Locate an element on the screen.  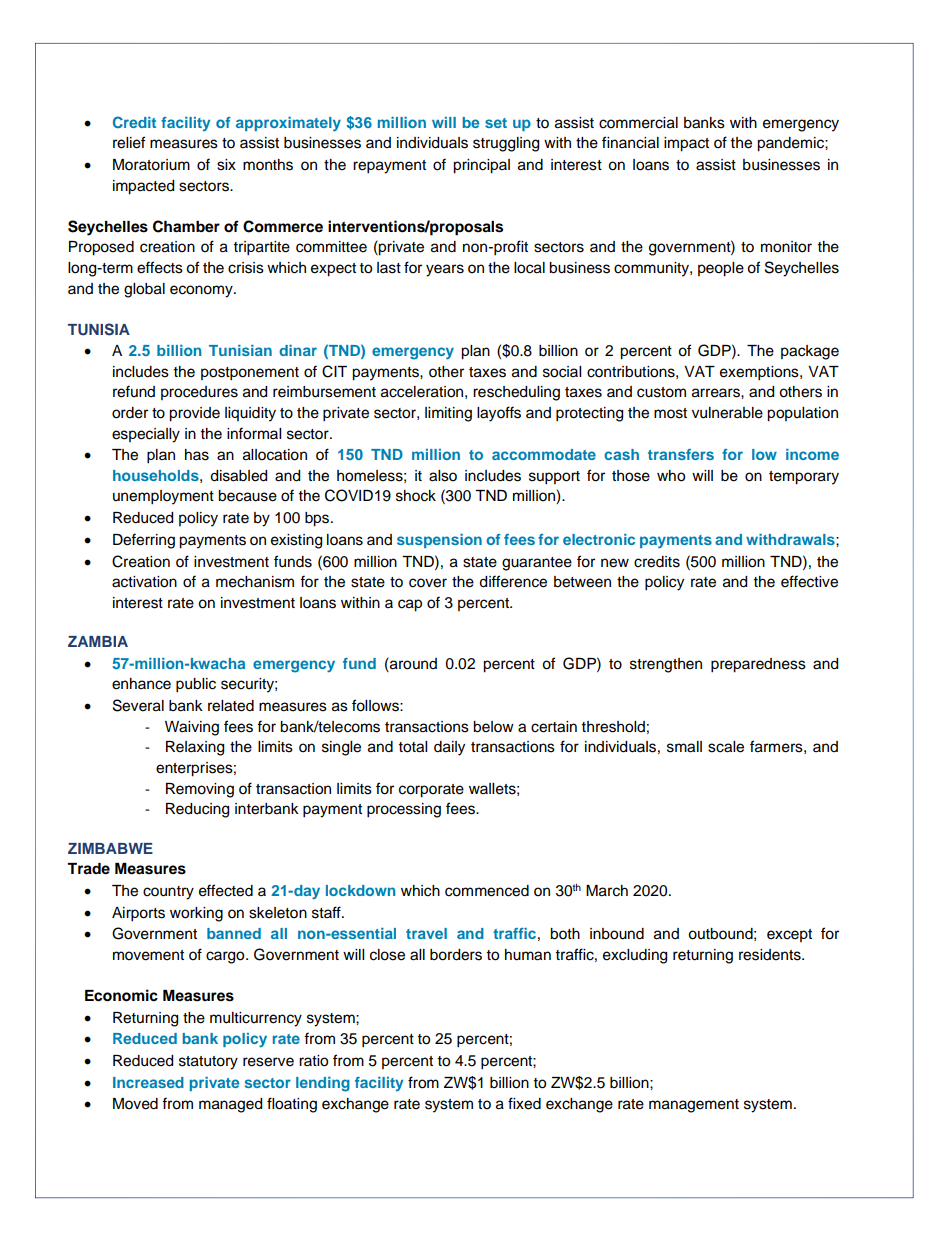
fixed is located at coordinates (524, 1103).
